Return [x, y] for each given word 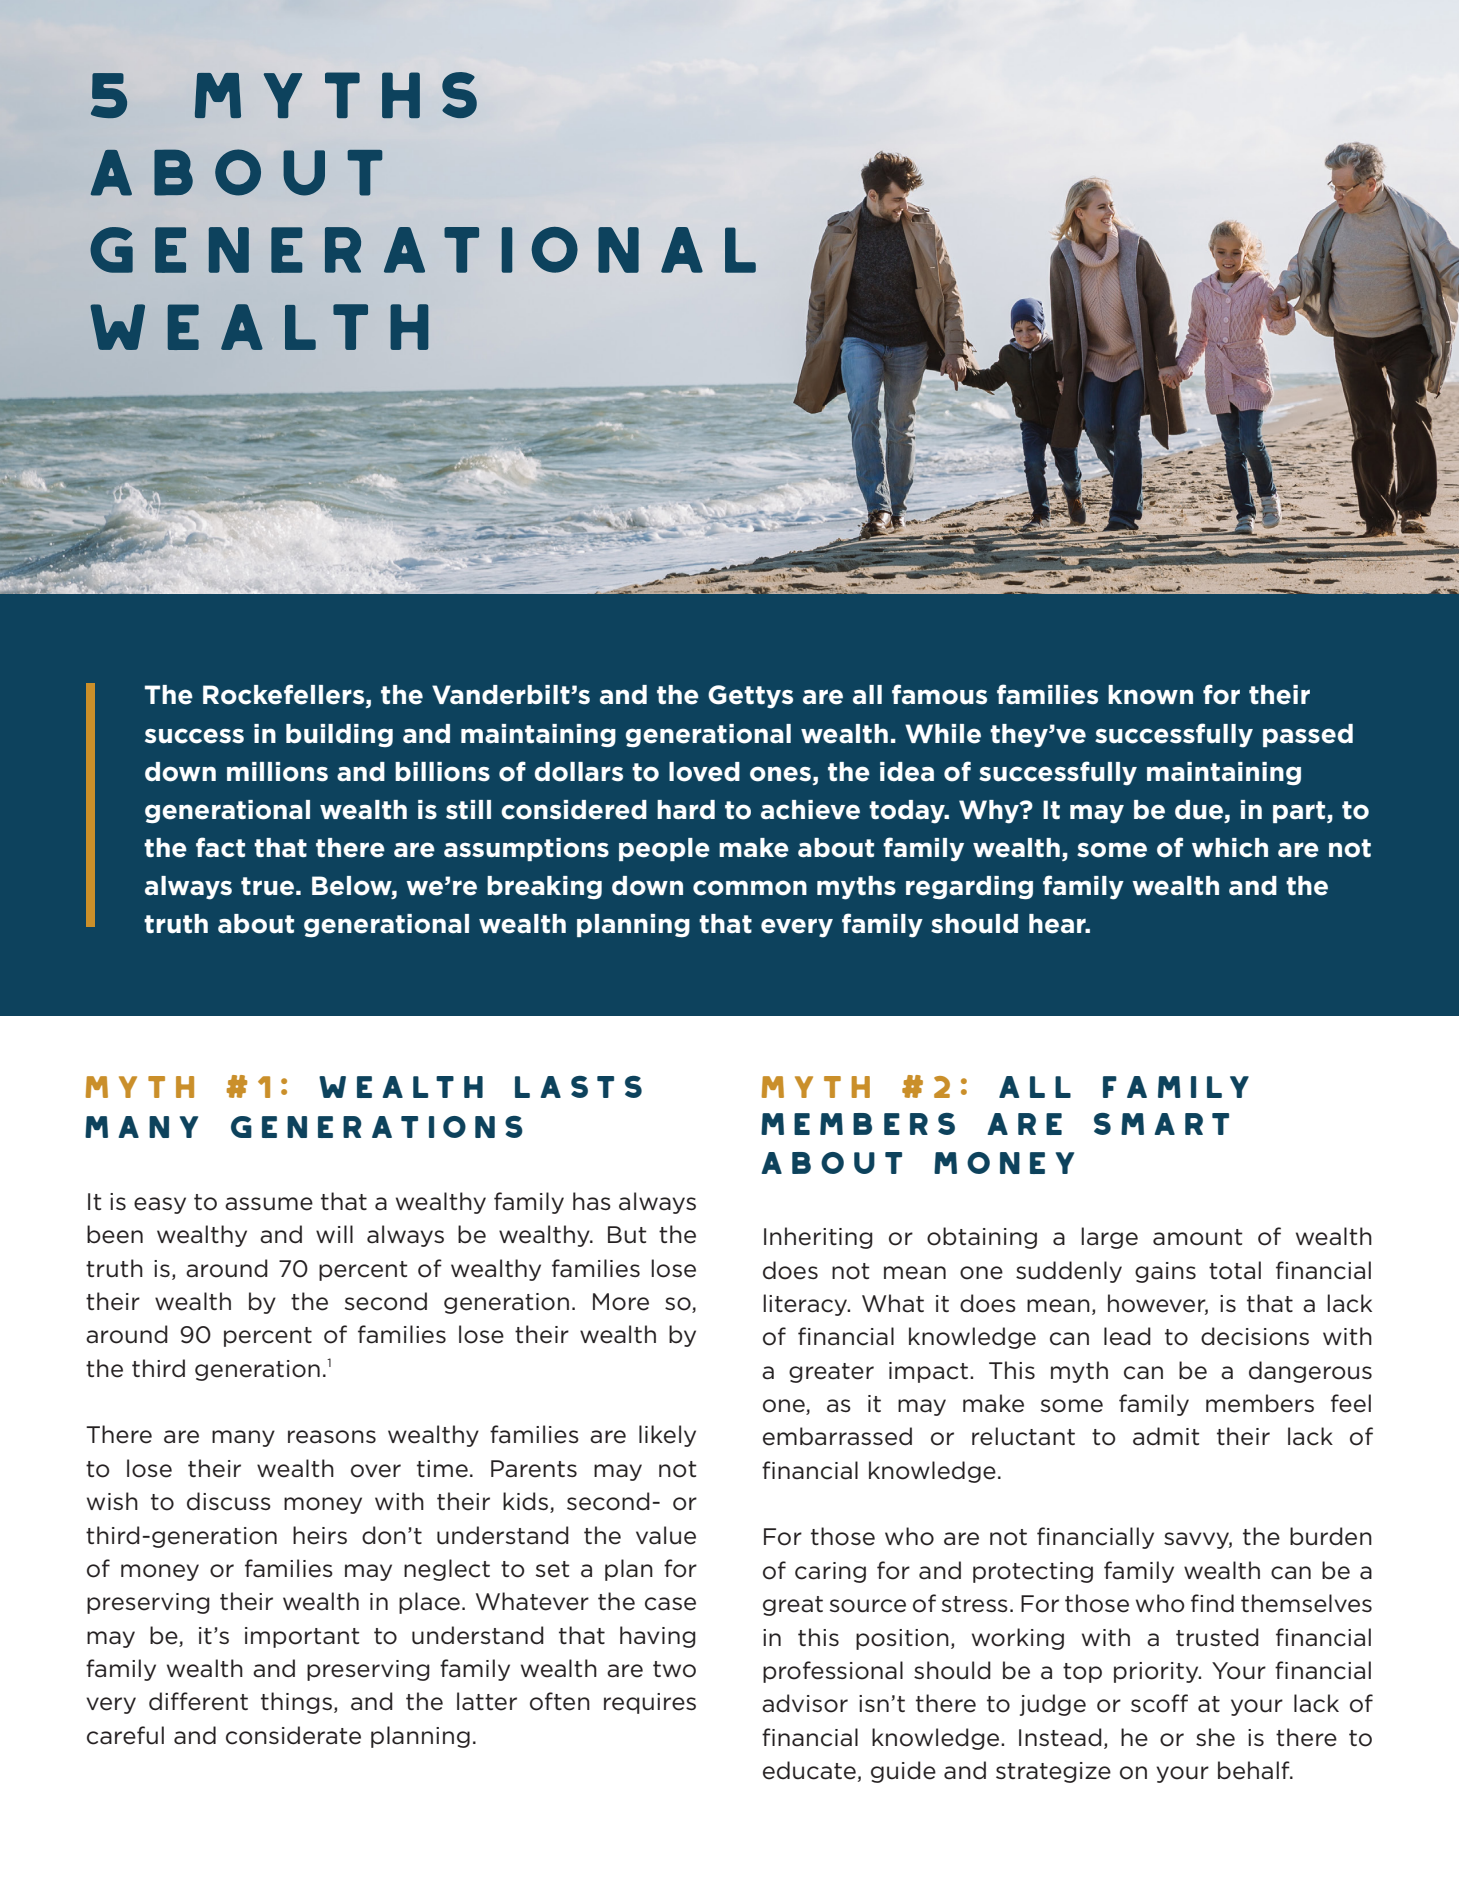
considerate [293, 1735]
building [339, 735]
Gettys [750, 697]
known [1150, 695]
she [1215, 1737]
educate [809, 1770]
